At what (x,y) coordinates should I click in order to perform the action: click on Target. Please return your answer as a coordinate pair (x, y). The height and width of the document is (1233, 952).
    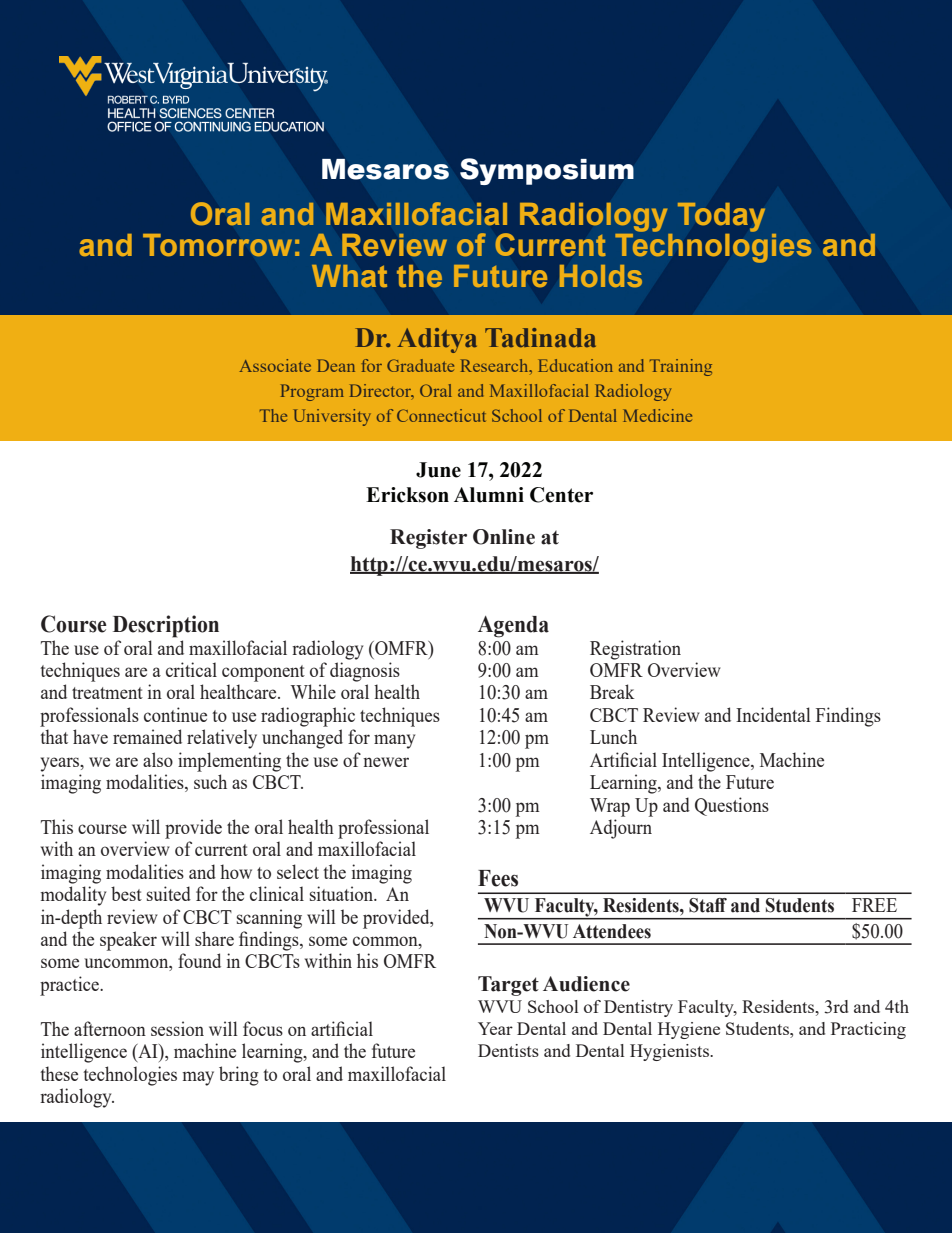
    Looking at the image, I should click on (508, 986).
